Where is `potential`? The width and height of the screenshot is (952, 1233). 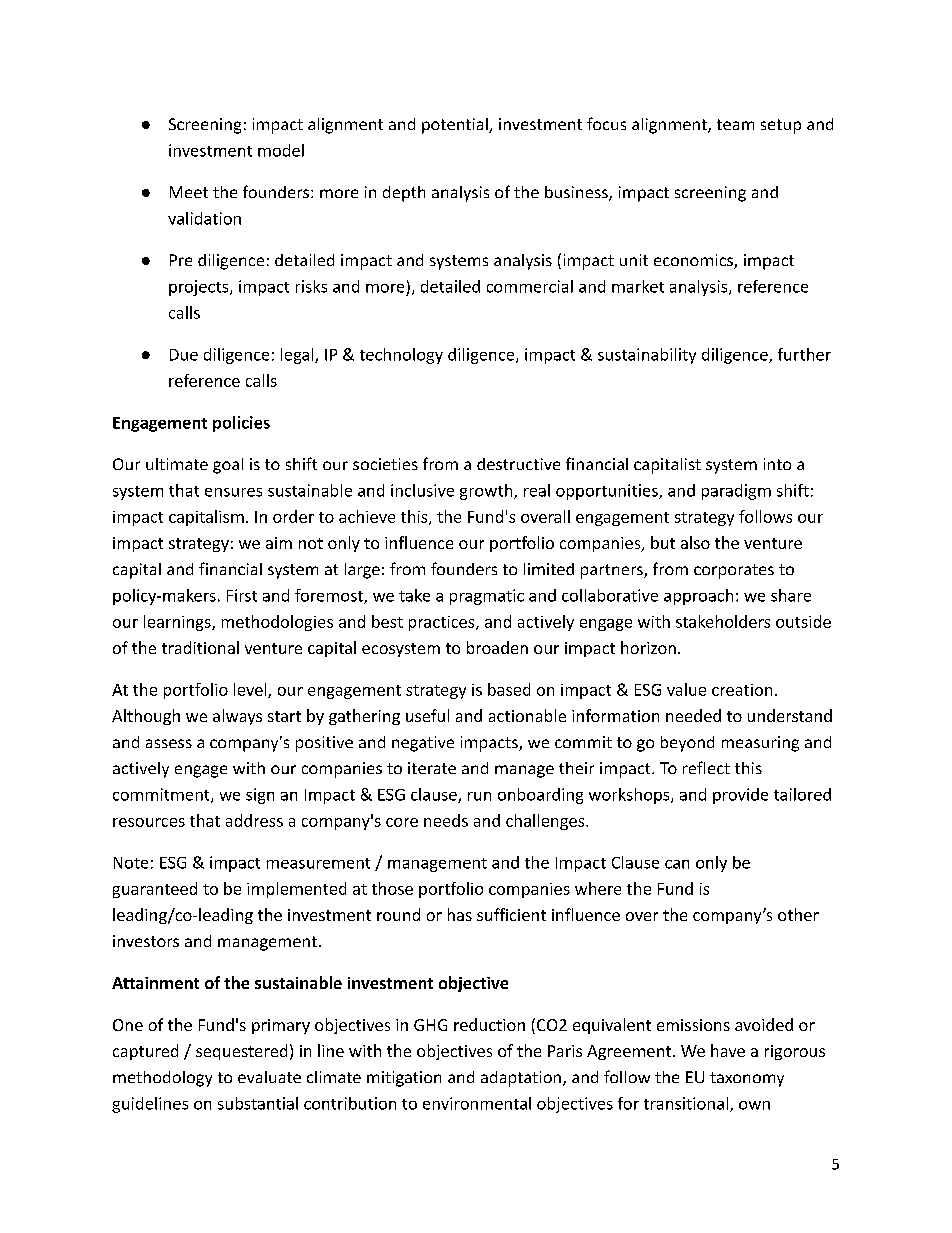
potential is located at coordinates (456, 126).
